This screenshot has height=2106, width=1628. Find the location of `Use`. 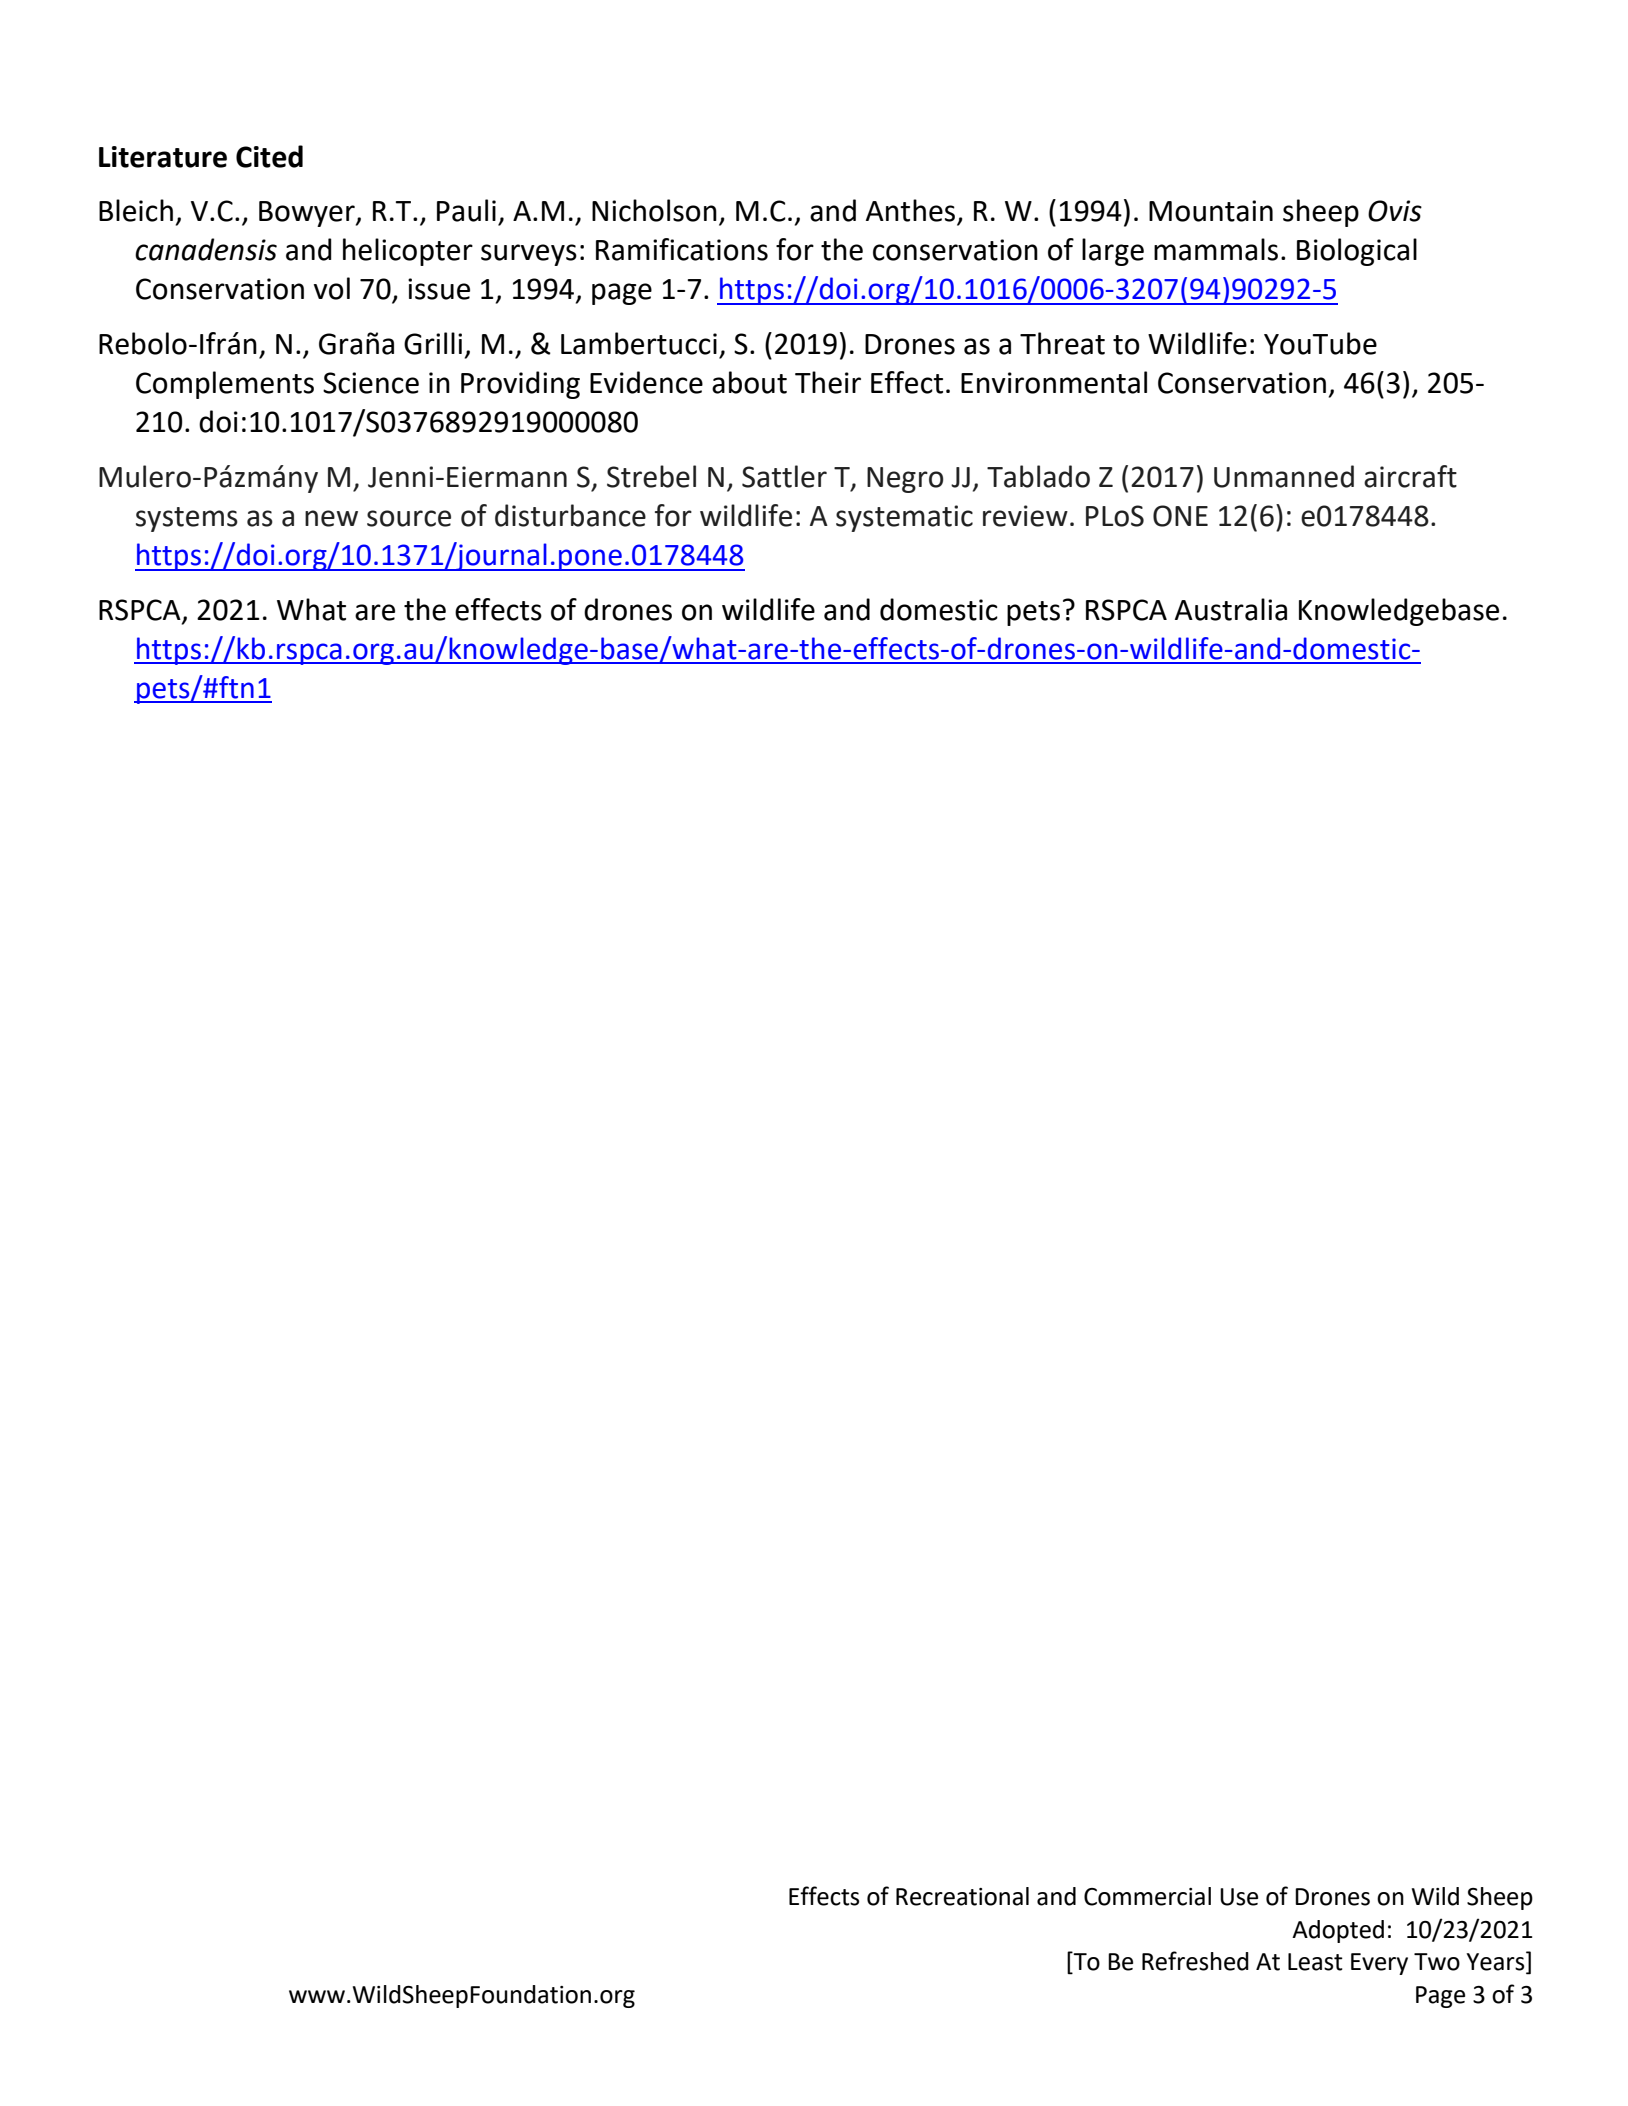

Use is located at coordinates (1239, 1897).
